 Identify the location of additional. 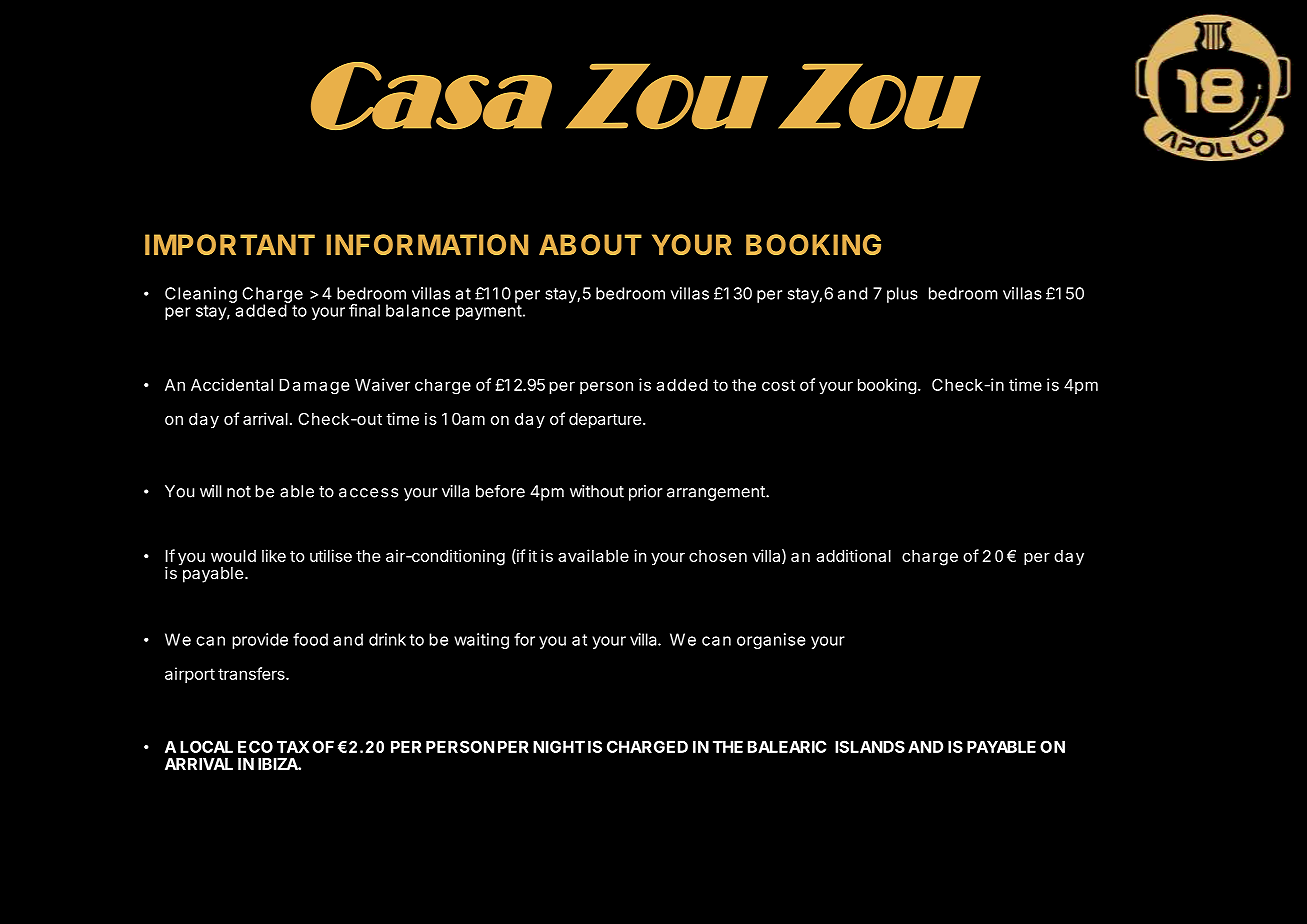
(853, 555).
